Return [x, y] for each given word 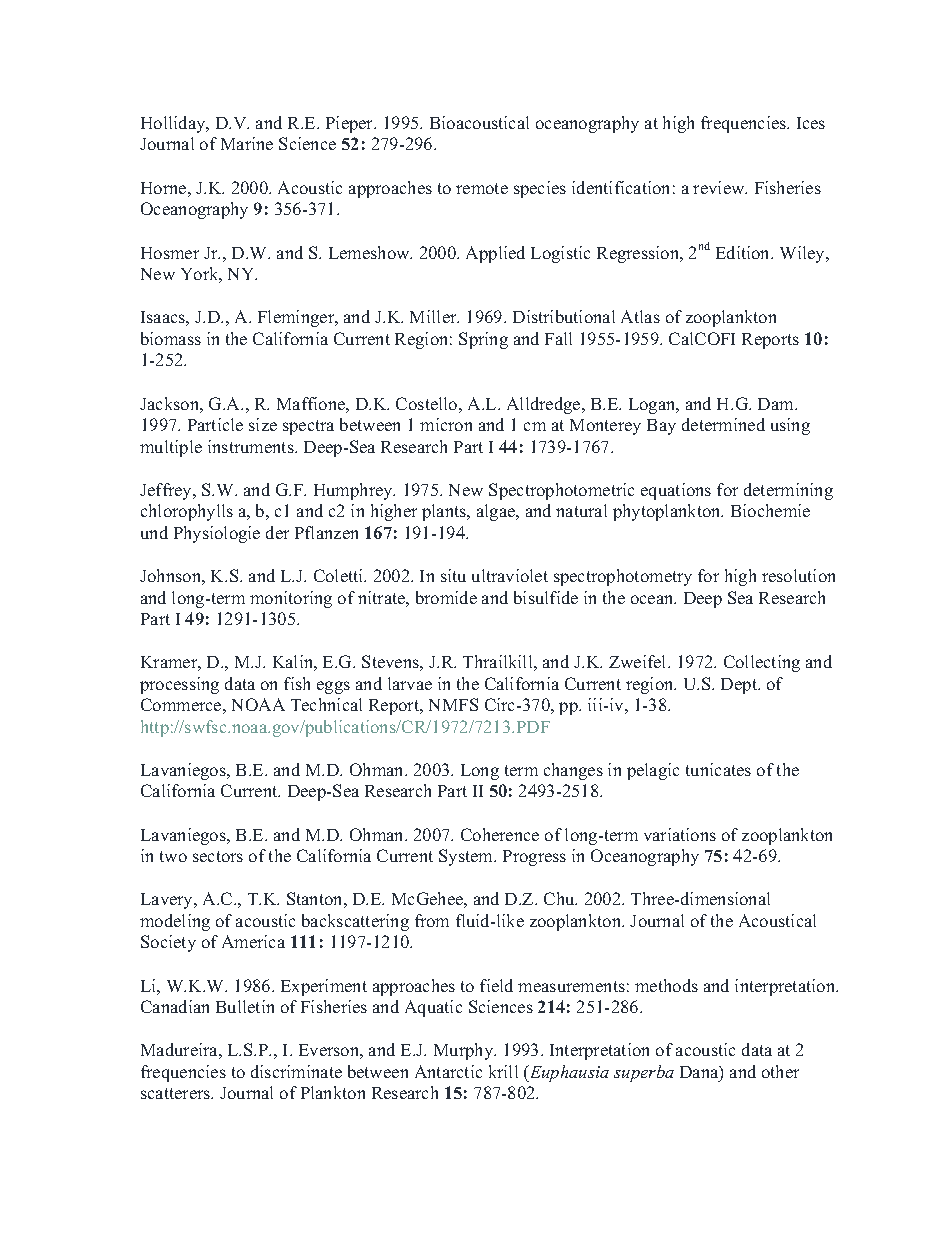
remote [482, 188]
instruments [252, 446]
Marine [247, 143]
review [720, 187]
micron [446, 424]
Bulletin [245, 1006]
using [790, 426]
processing [179, 685]
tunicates [718, 769]
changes [573, 771]
